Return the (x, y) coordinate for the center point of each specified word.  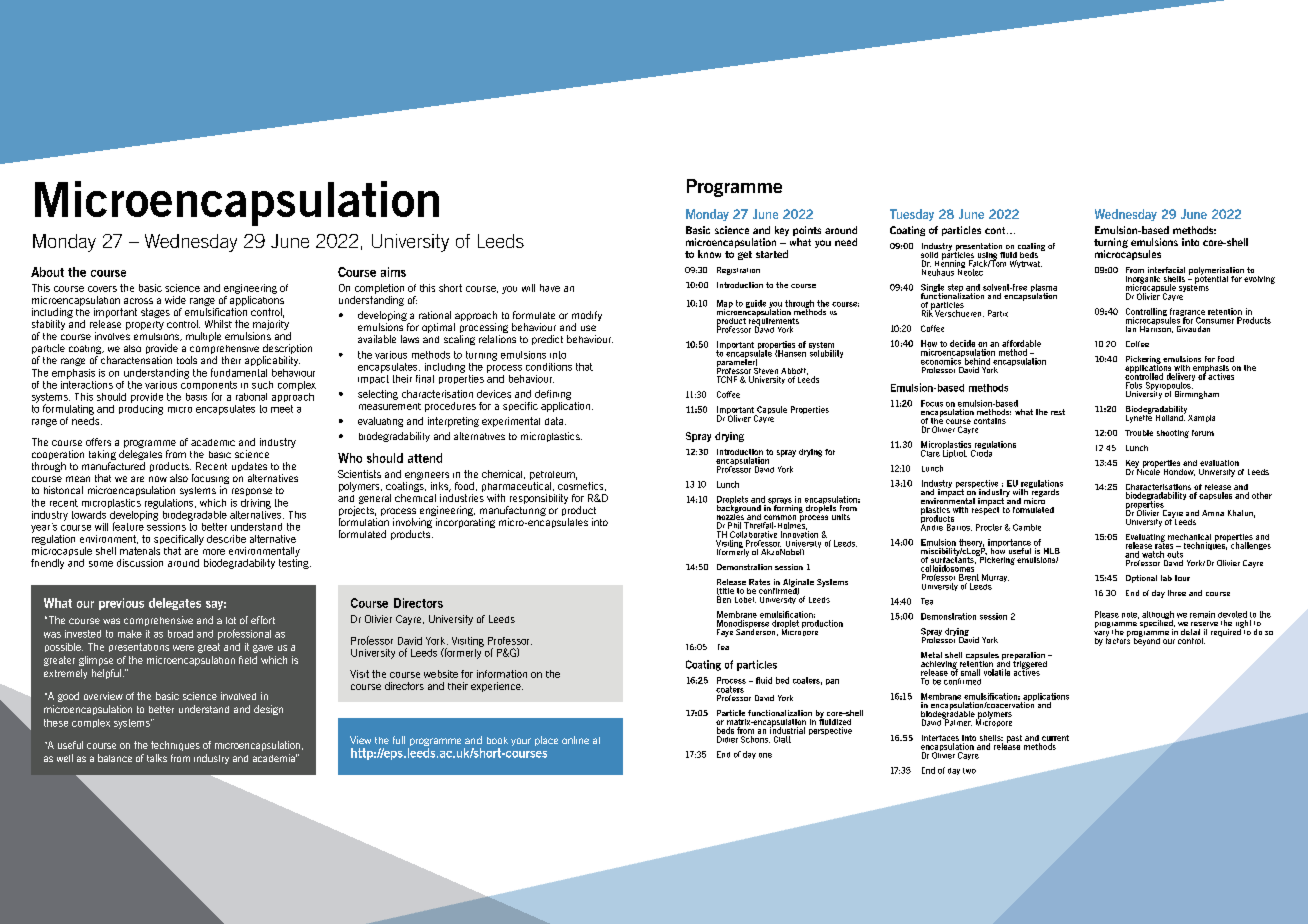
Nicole (1147, 470)
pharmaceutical (516, 487)
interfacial (1166, 270)
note (1130, 615)
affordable (1021, 343)
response (252, 492)
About (47, 272)
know (709, 254)
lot (231, 620)
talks (157, 758)
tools (187, 360)
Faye (725, 633)
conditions (549, 367)
